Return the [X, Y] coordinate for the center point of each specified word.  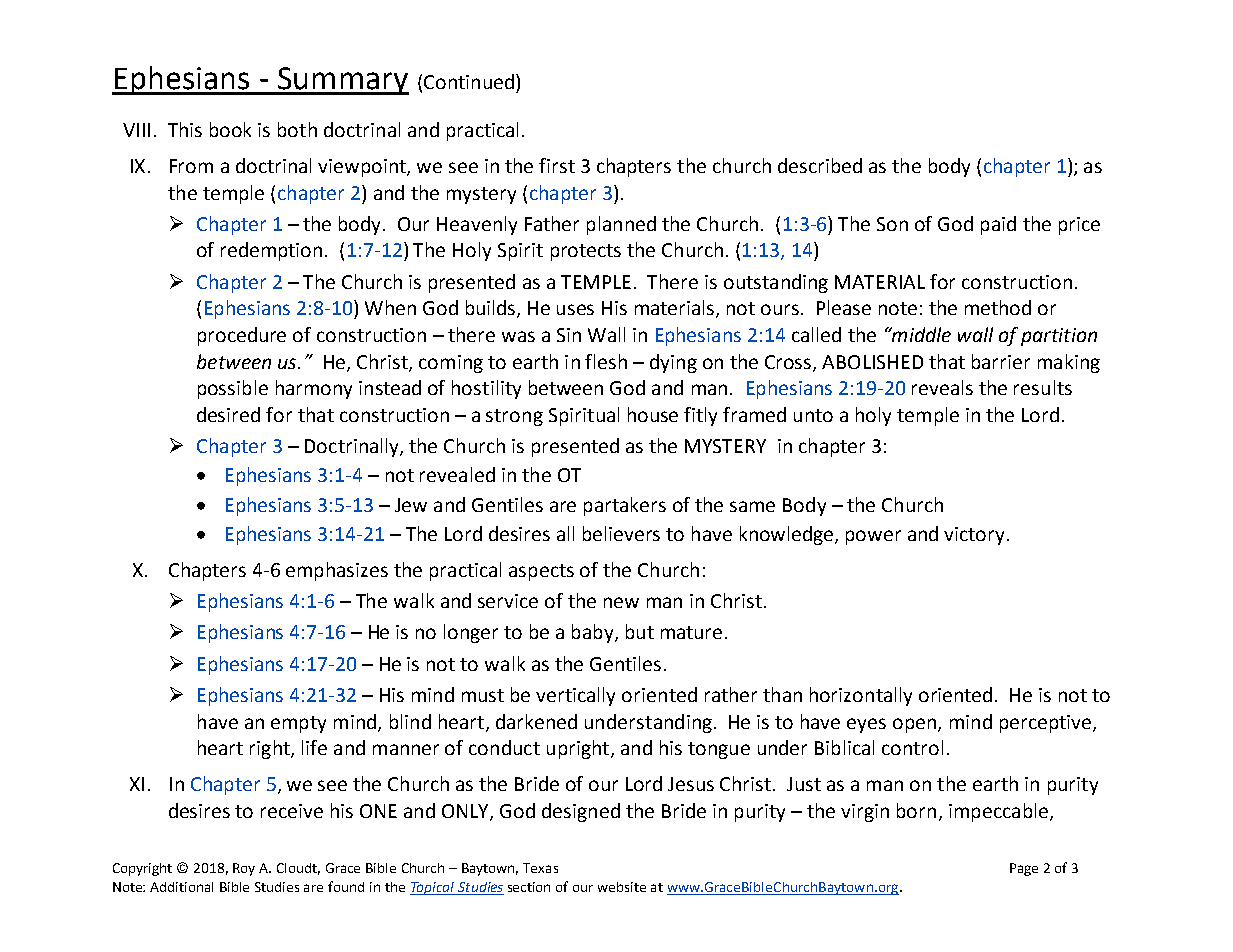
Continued [469, 81]
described [820, 165]
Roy [244, 869]
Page [1024, 869]
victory [976, 536]
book [230, 129]
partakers [625, 506]
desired [228, 414]
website [622, 887]
